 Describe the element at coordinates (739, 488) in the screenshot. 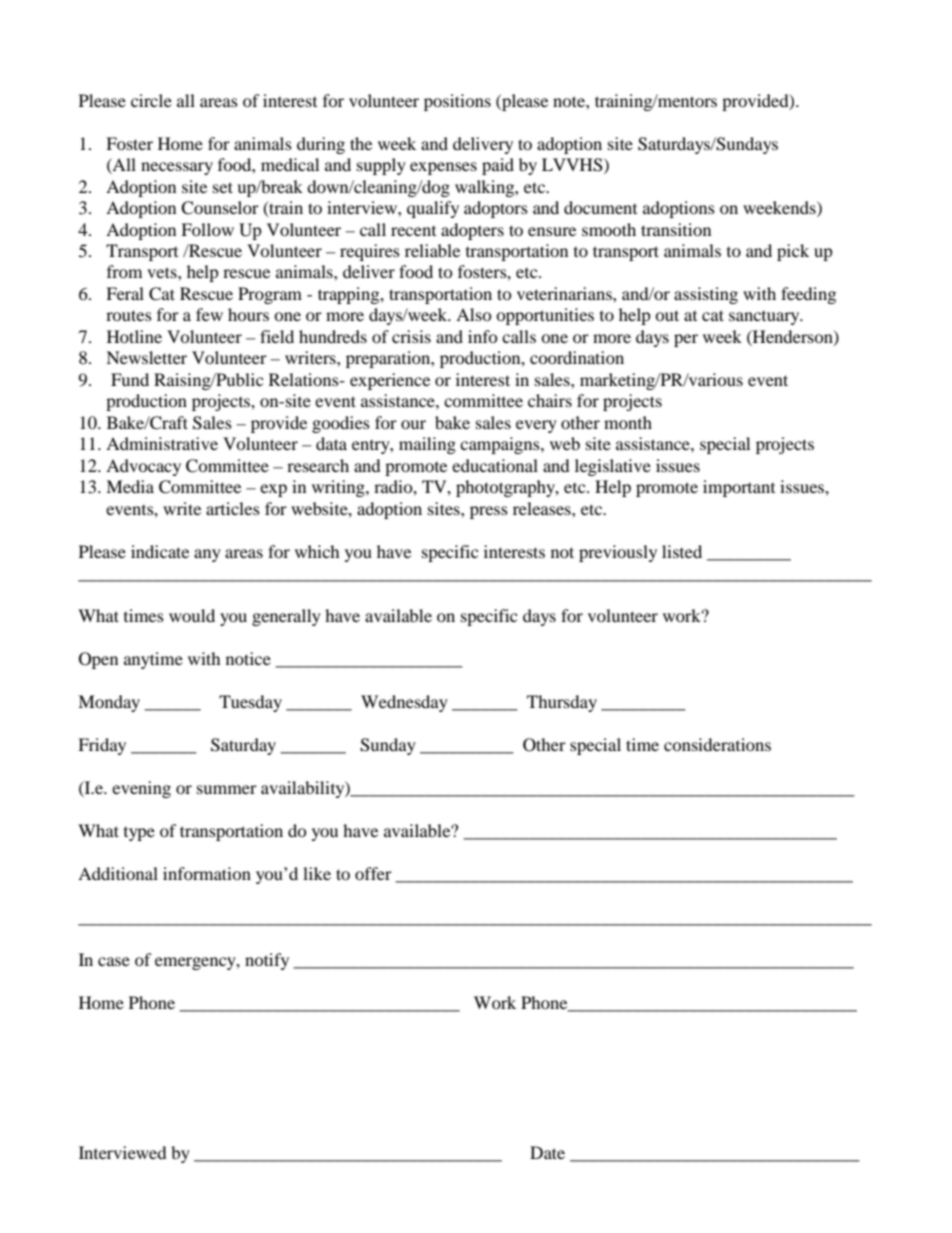

I see `important` at that location.
